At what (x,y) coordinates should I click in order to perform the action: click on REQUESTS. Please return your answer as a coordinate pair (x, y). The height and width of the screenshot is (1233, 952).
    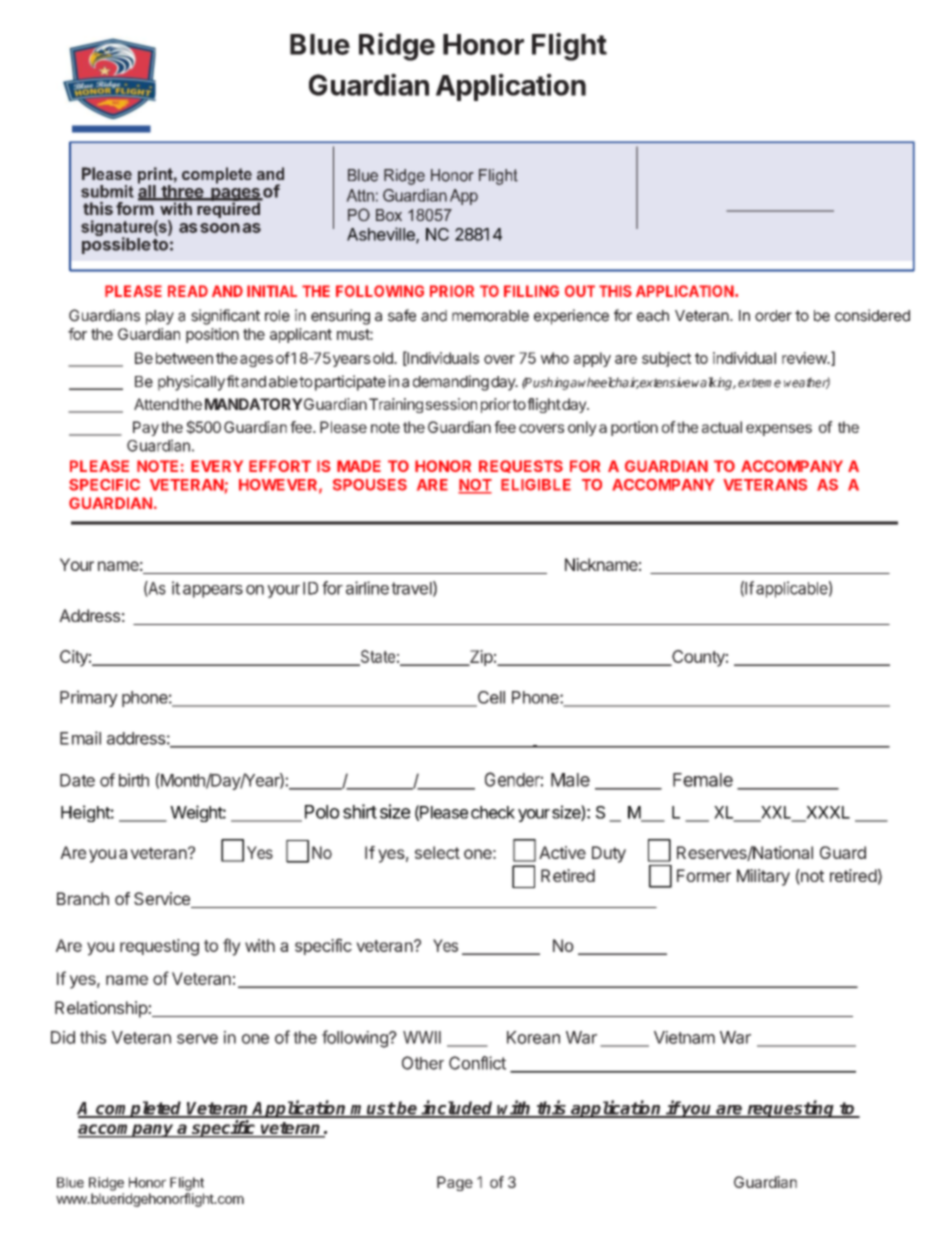
    Looking at the image, I should click on (521, 466).
